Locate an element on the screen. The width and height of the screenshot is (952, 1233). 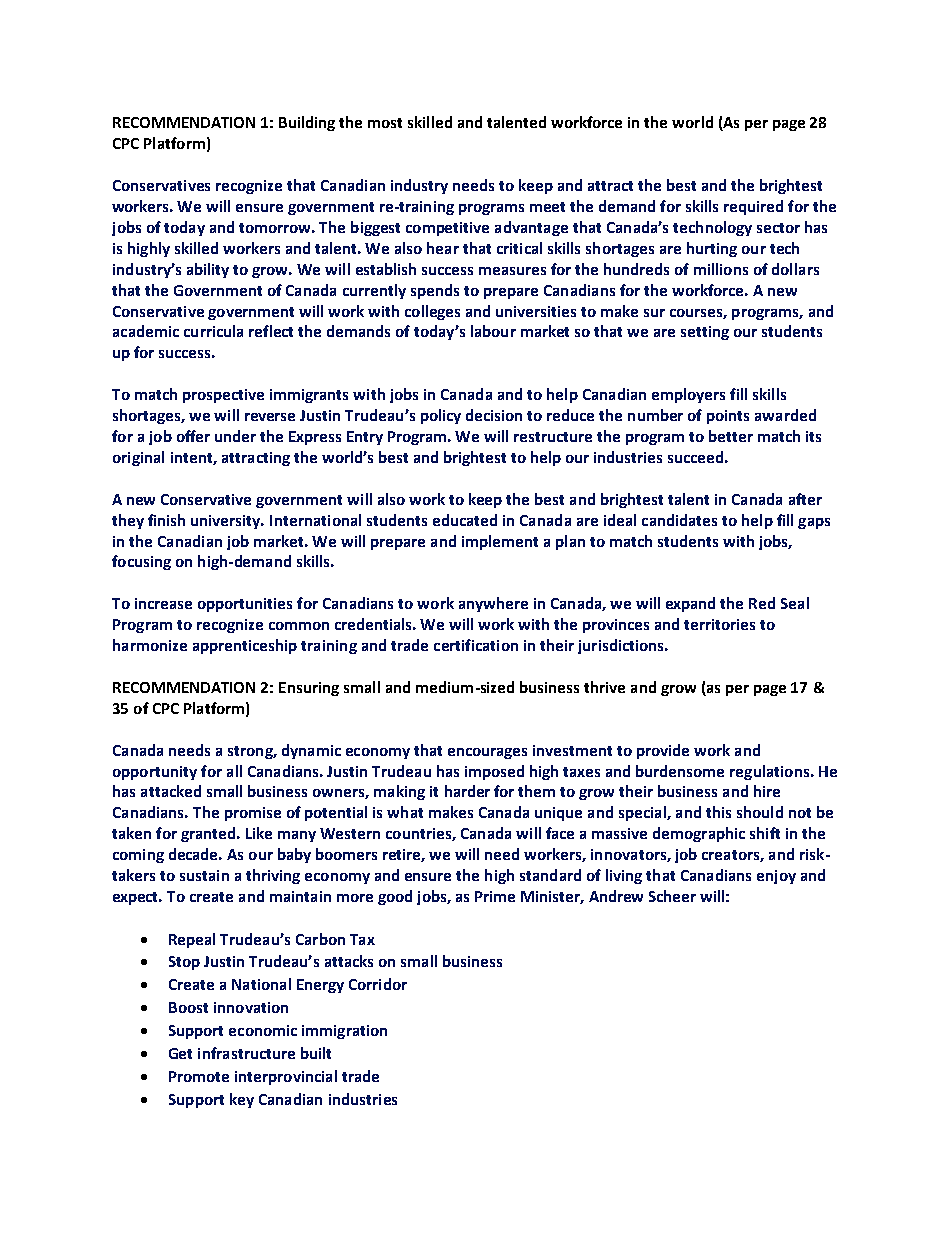
required is located at coordinates (753, 207).
